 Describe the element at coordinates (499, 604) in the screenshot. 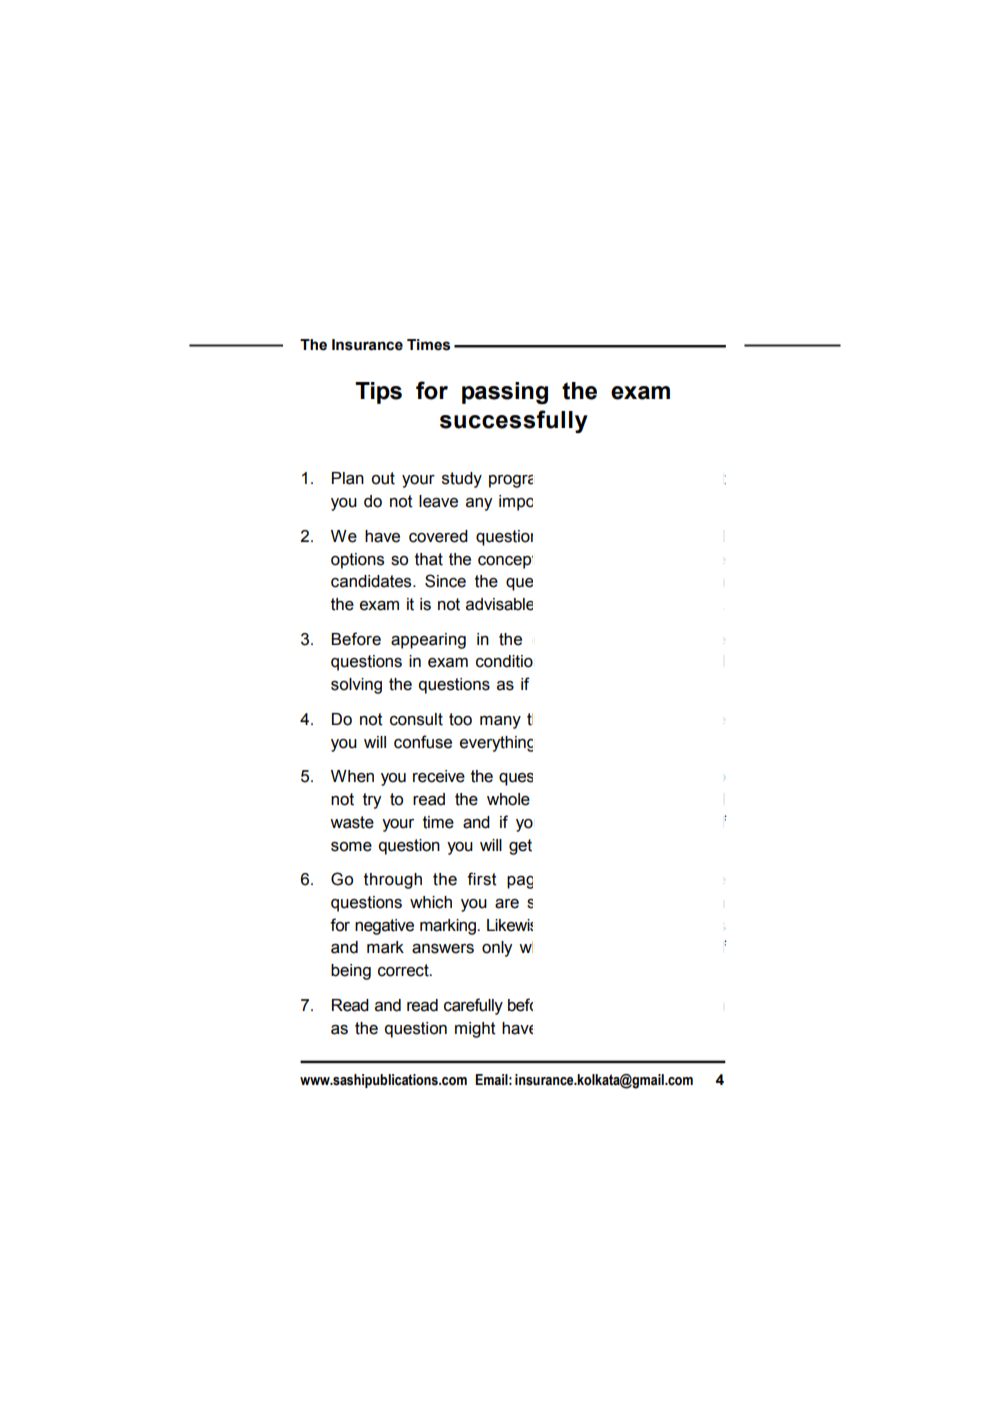

I see `advisable` at that location.
